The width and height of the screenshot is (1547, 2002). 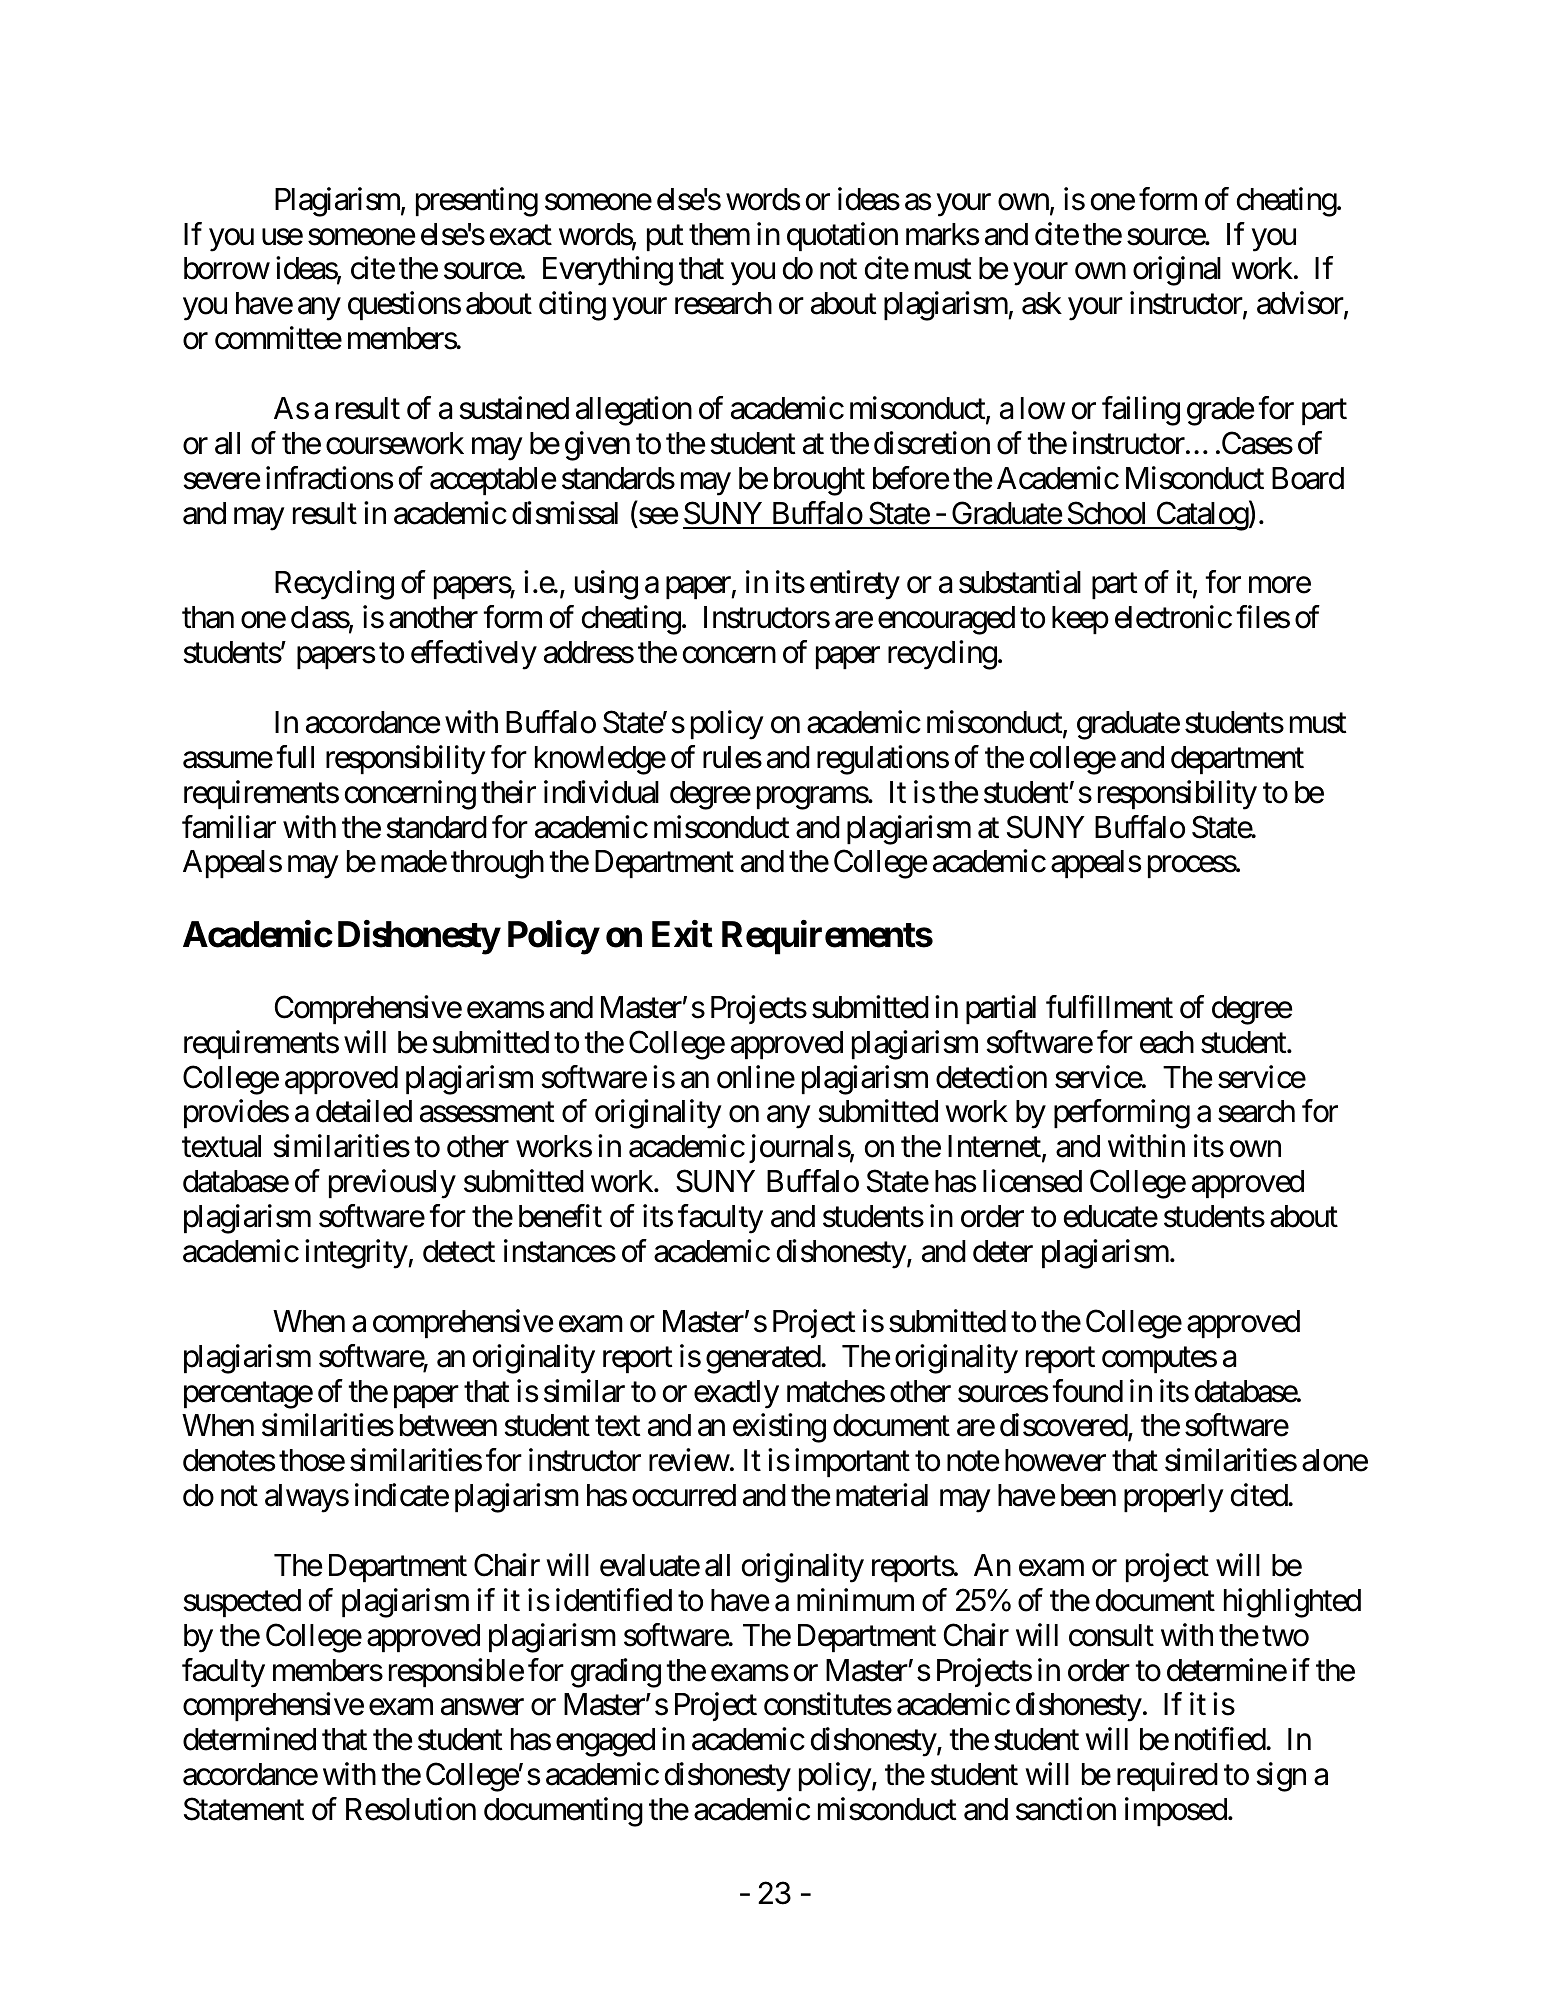 I want to click on generated, so click(x=764, y=1359).
